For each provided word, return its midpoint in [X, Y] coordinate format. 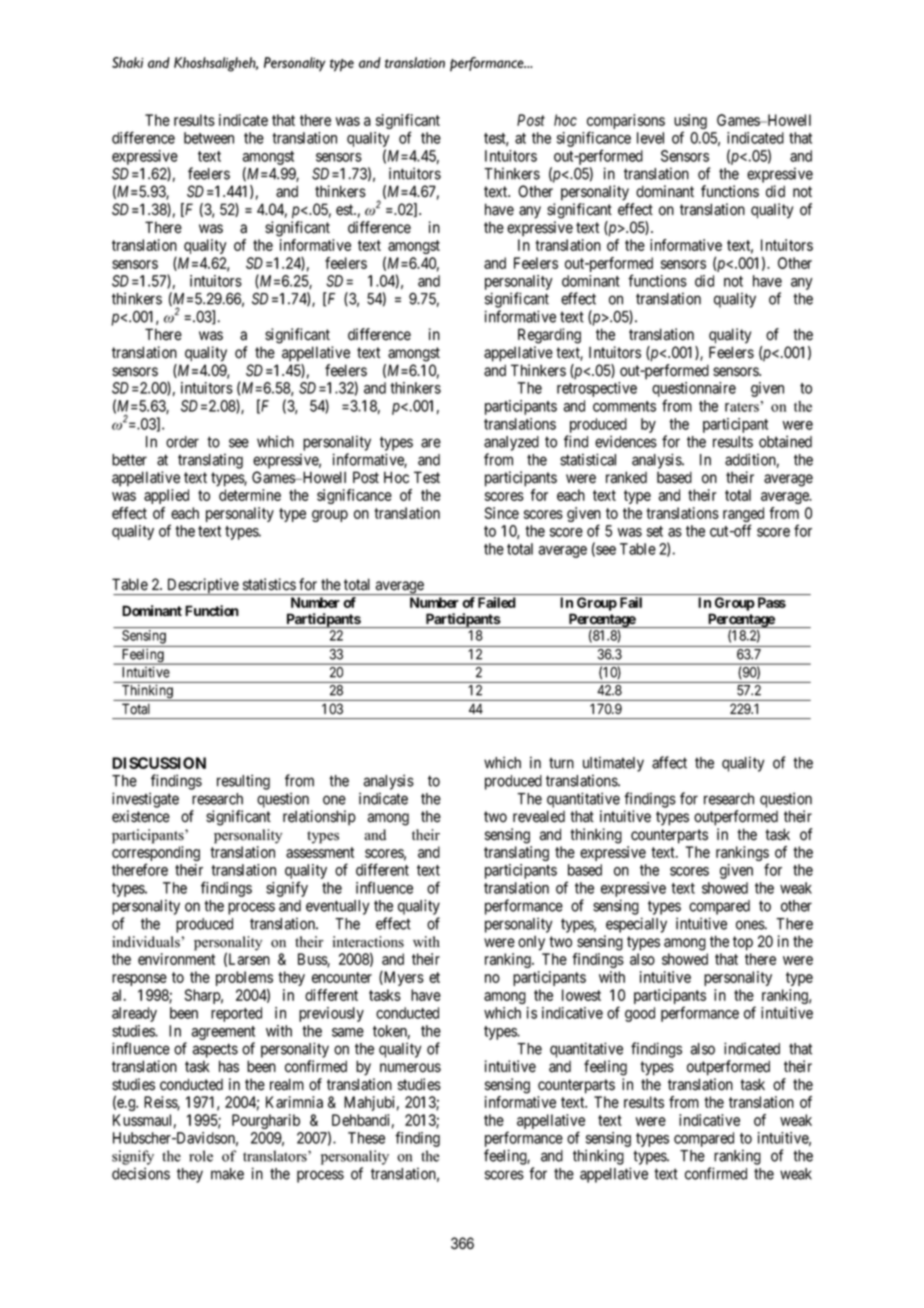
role [201, 1156]
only [531, 943]
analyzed [511, 443]
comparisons [626, 123]
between [209, 138]
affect [669, 762]
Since [502, 513]
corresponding [156, 855]
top [743, 943]
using [690, 123]
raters [742, 407]
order [182, 442]
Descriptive [202, 586]
